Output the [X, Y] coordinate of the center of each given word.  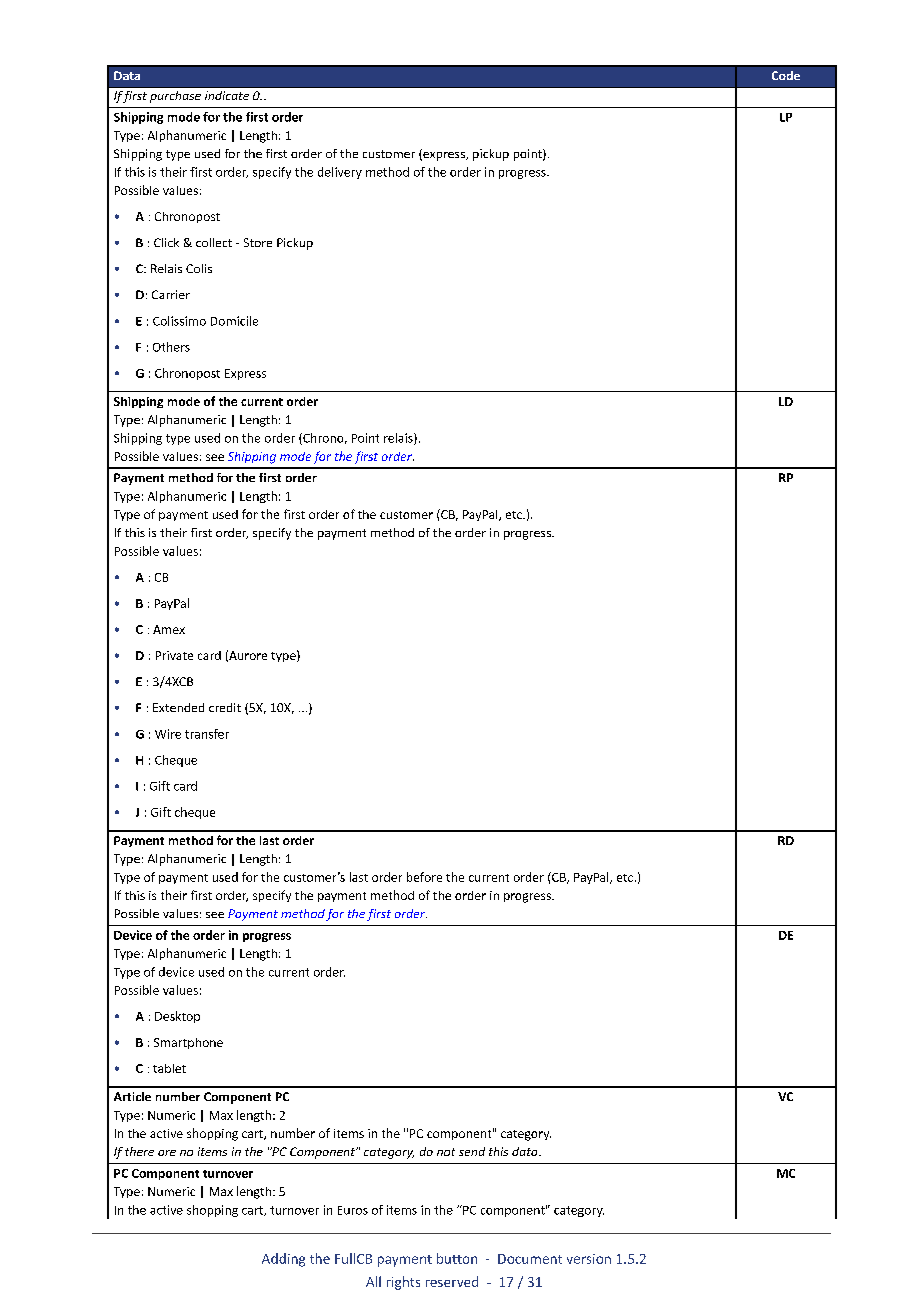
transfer [207, 734]
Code [786, 75]
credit [225, 707]
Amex [169, 629]
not [446, 1152]
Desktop [177, 1017]
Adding [283, 1260]
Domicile [234, 321]
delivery [340, 173]
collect [214, 242]
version [589, 1259]
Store [258, 242]
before [424, 877]
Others [171, 347]
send [472, 1151]
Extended [178, 707]
